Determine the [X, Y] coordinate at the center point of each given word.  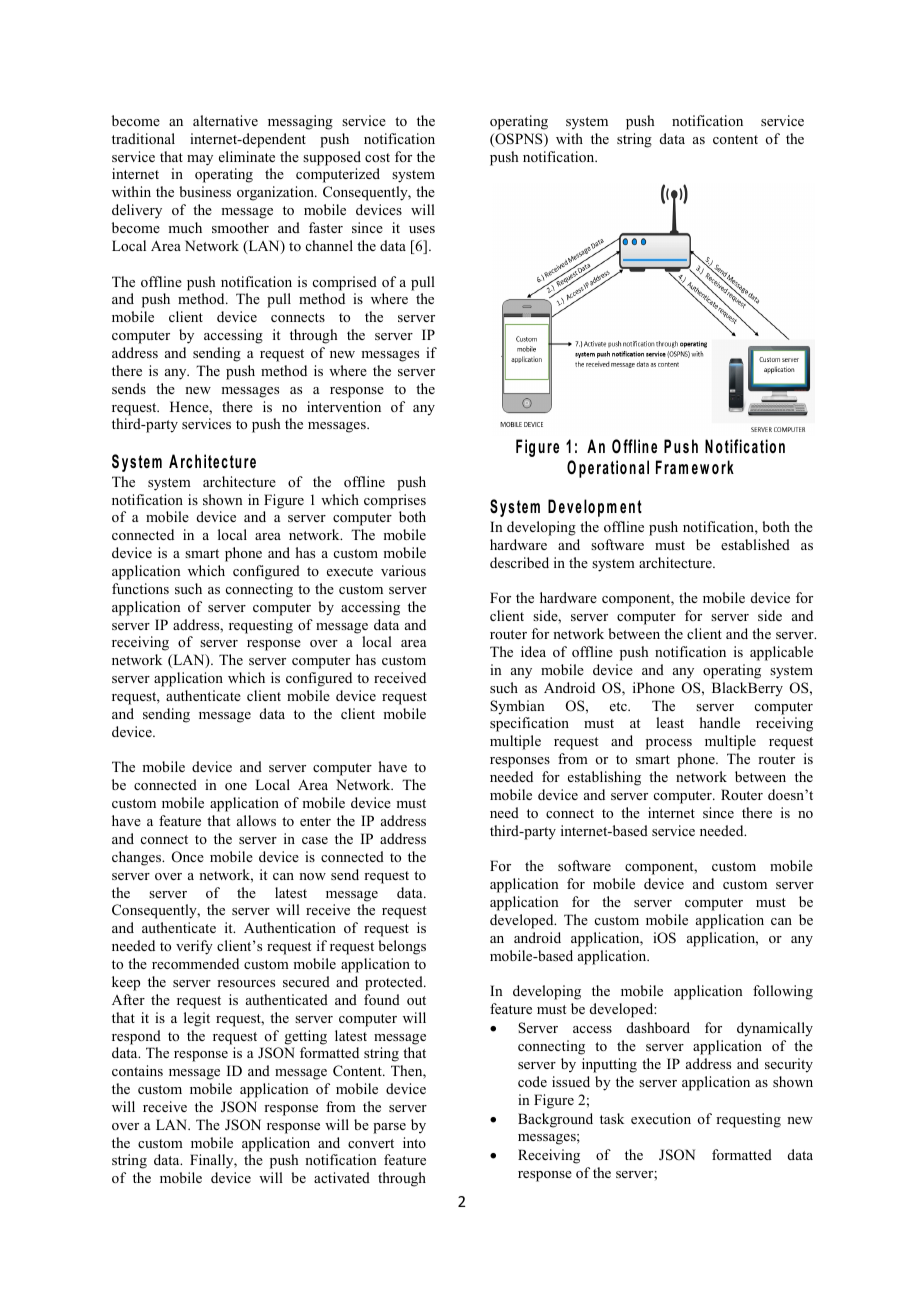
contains [137, 1070]
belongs [402, 947]
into [414, 1142]
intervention [344, 406]
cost [377, 157]
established [755, 544]
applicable [781, 653]
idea [533, 651]
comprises [395, 501]
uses [422, 229]
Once [188, 857]
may [200, 160]
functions [140, 588]
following [783, 992]
